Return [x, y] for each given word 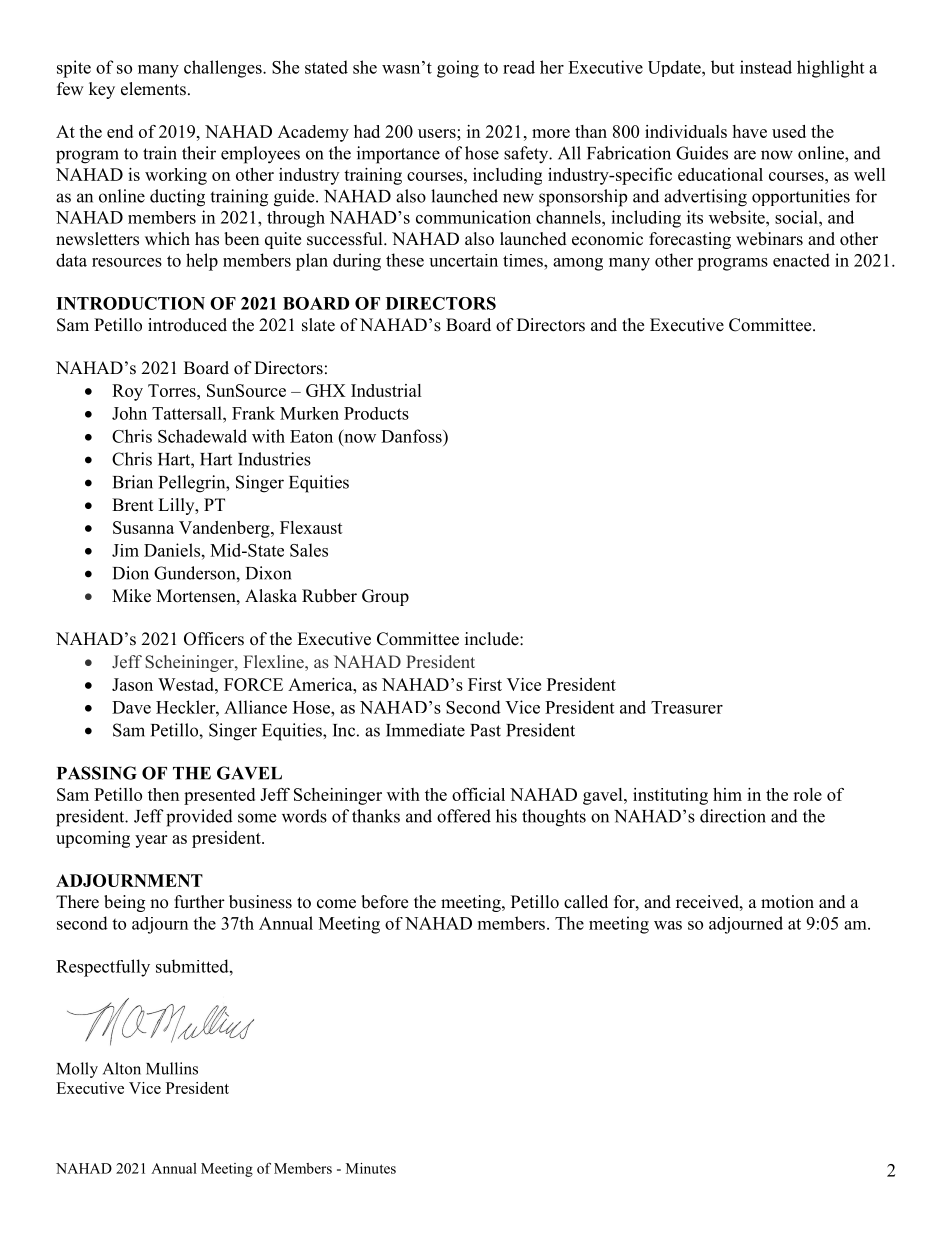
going [458, 69]
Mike [131, 596]
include [493, 639]
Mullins [172, 1068]
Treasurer [687, 707]
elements [153, 89]
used [789, 131]
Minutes [371, 1168]
